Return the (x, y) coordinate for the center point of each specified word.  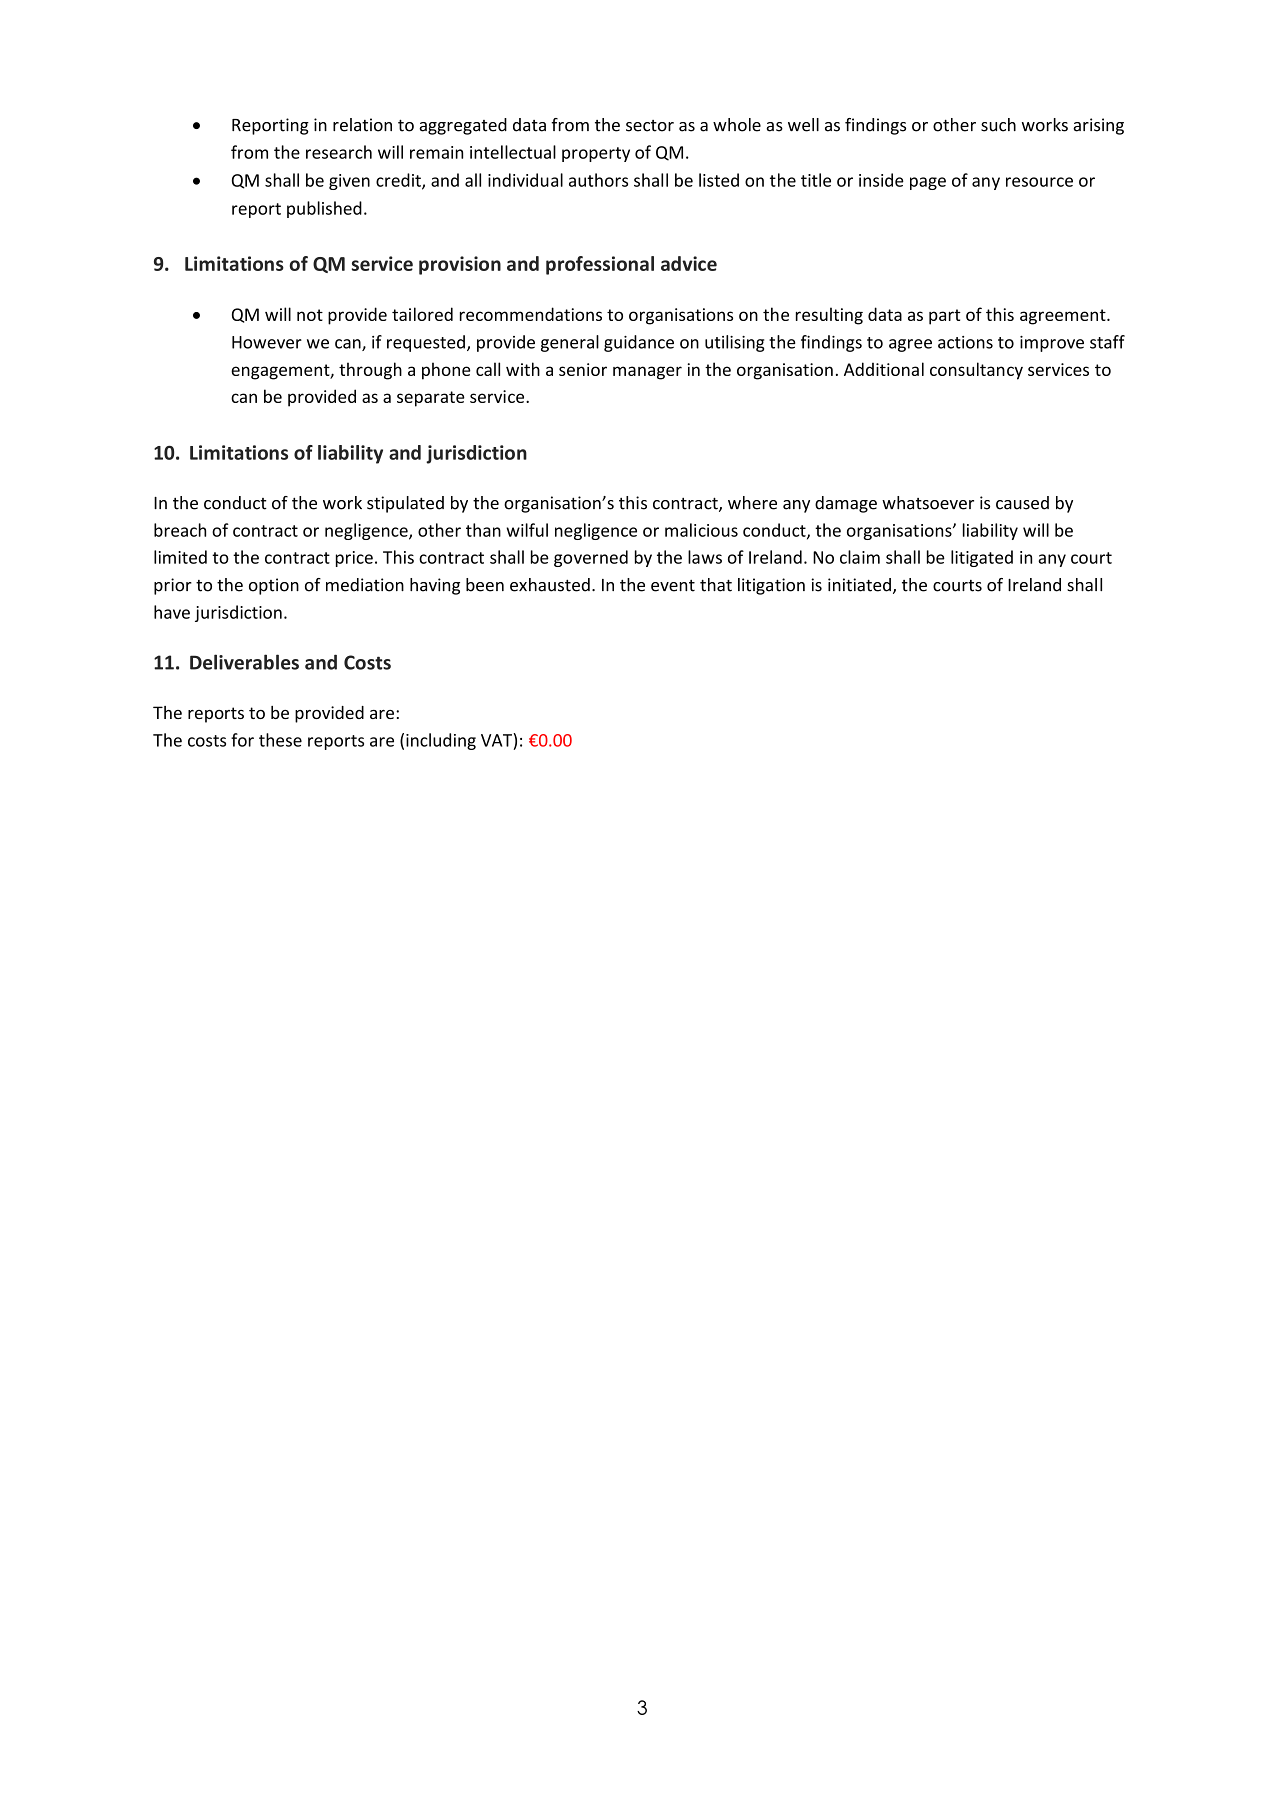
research (339, 152)
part (945, 317)
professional (600, 265)
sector (650, 126)
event (673, 586)
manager (647, 373)
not (310, 315)
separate (431, 399)
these (280, 740)
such (998, 125)
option (274, 586)
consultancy (976, 371)
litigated (982, 558)
